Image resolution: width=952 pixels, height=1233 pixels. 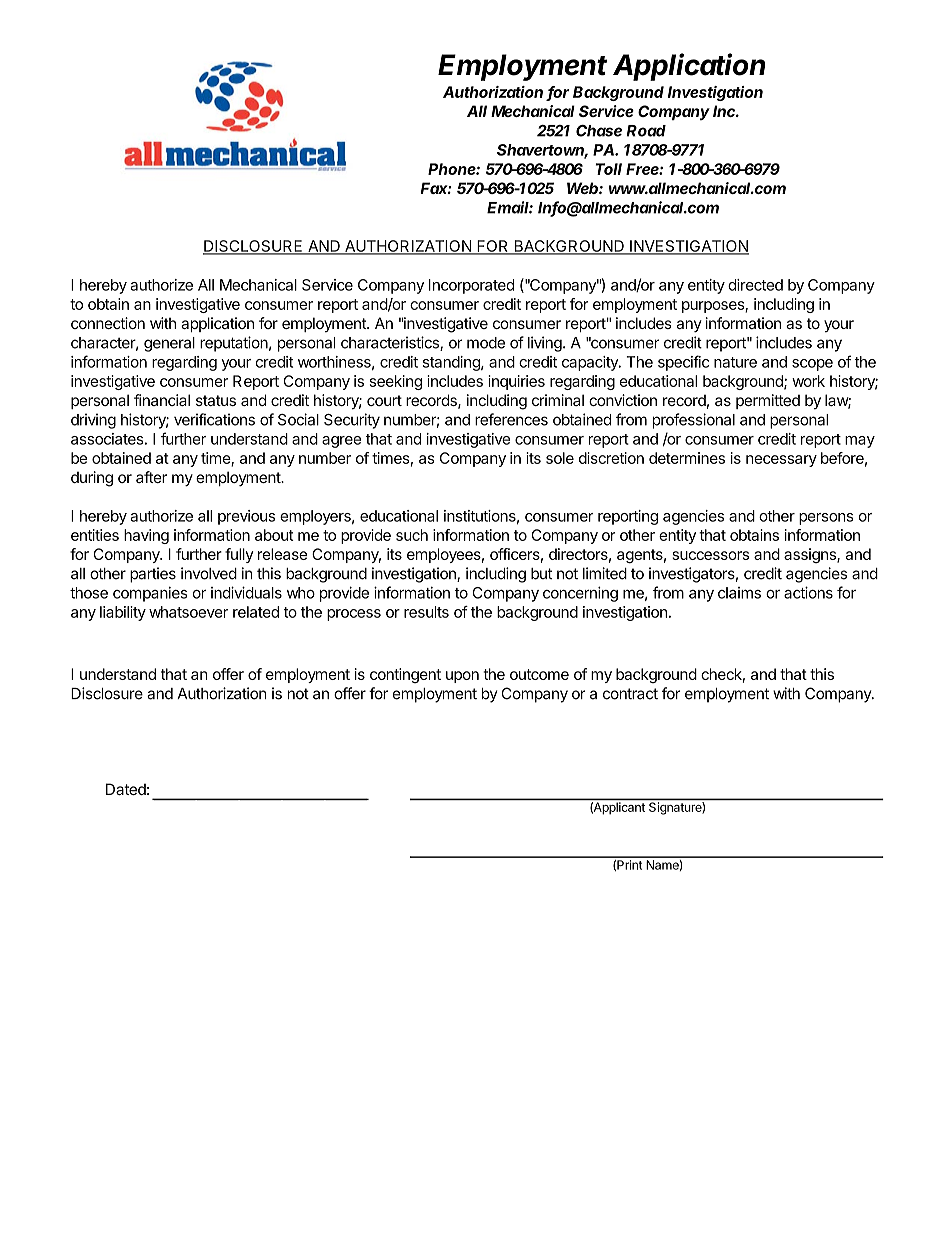 What do you see at coordinates (146, 536) in the page?
I see `having` at bounding box center [146, 536].
